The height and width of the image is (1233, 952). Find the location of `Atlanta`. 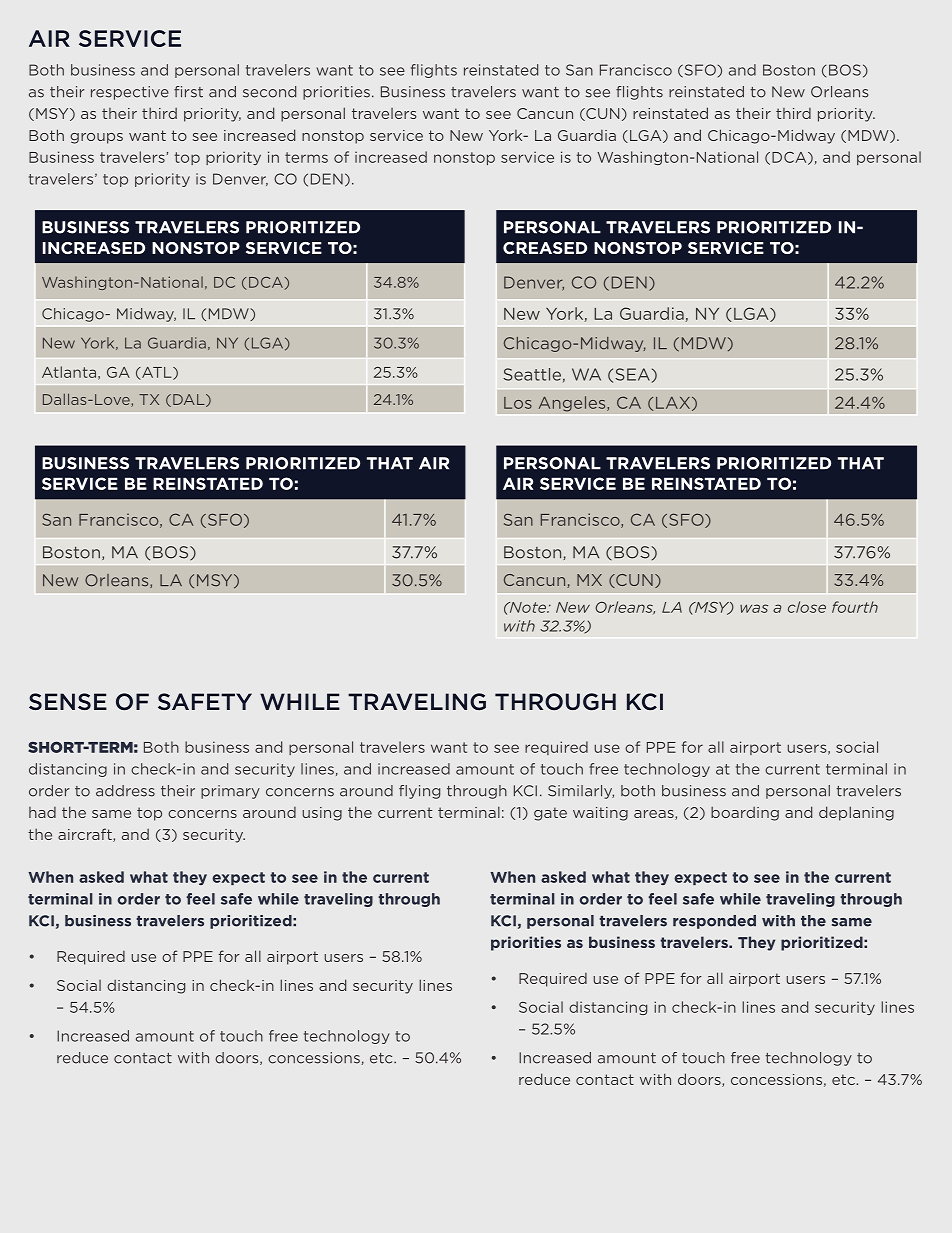

Atlanta is located at coordinates (69, 372).
